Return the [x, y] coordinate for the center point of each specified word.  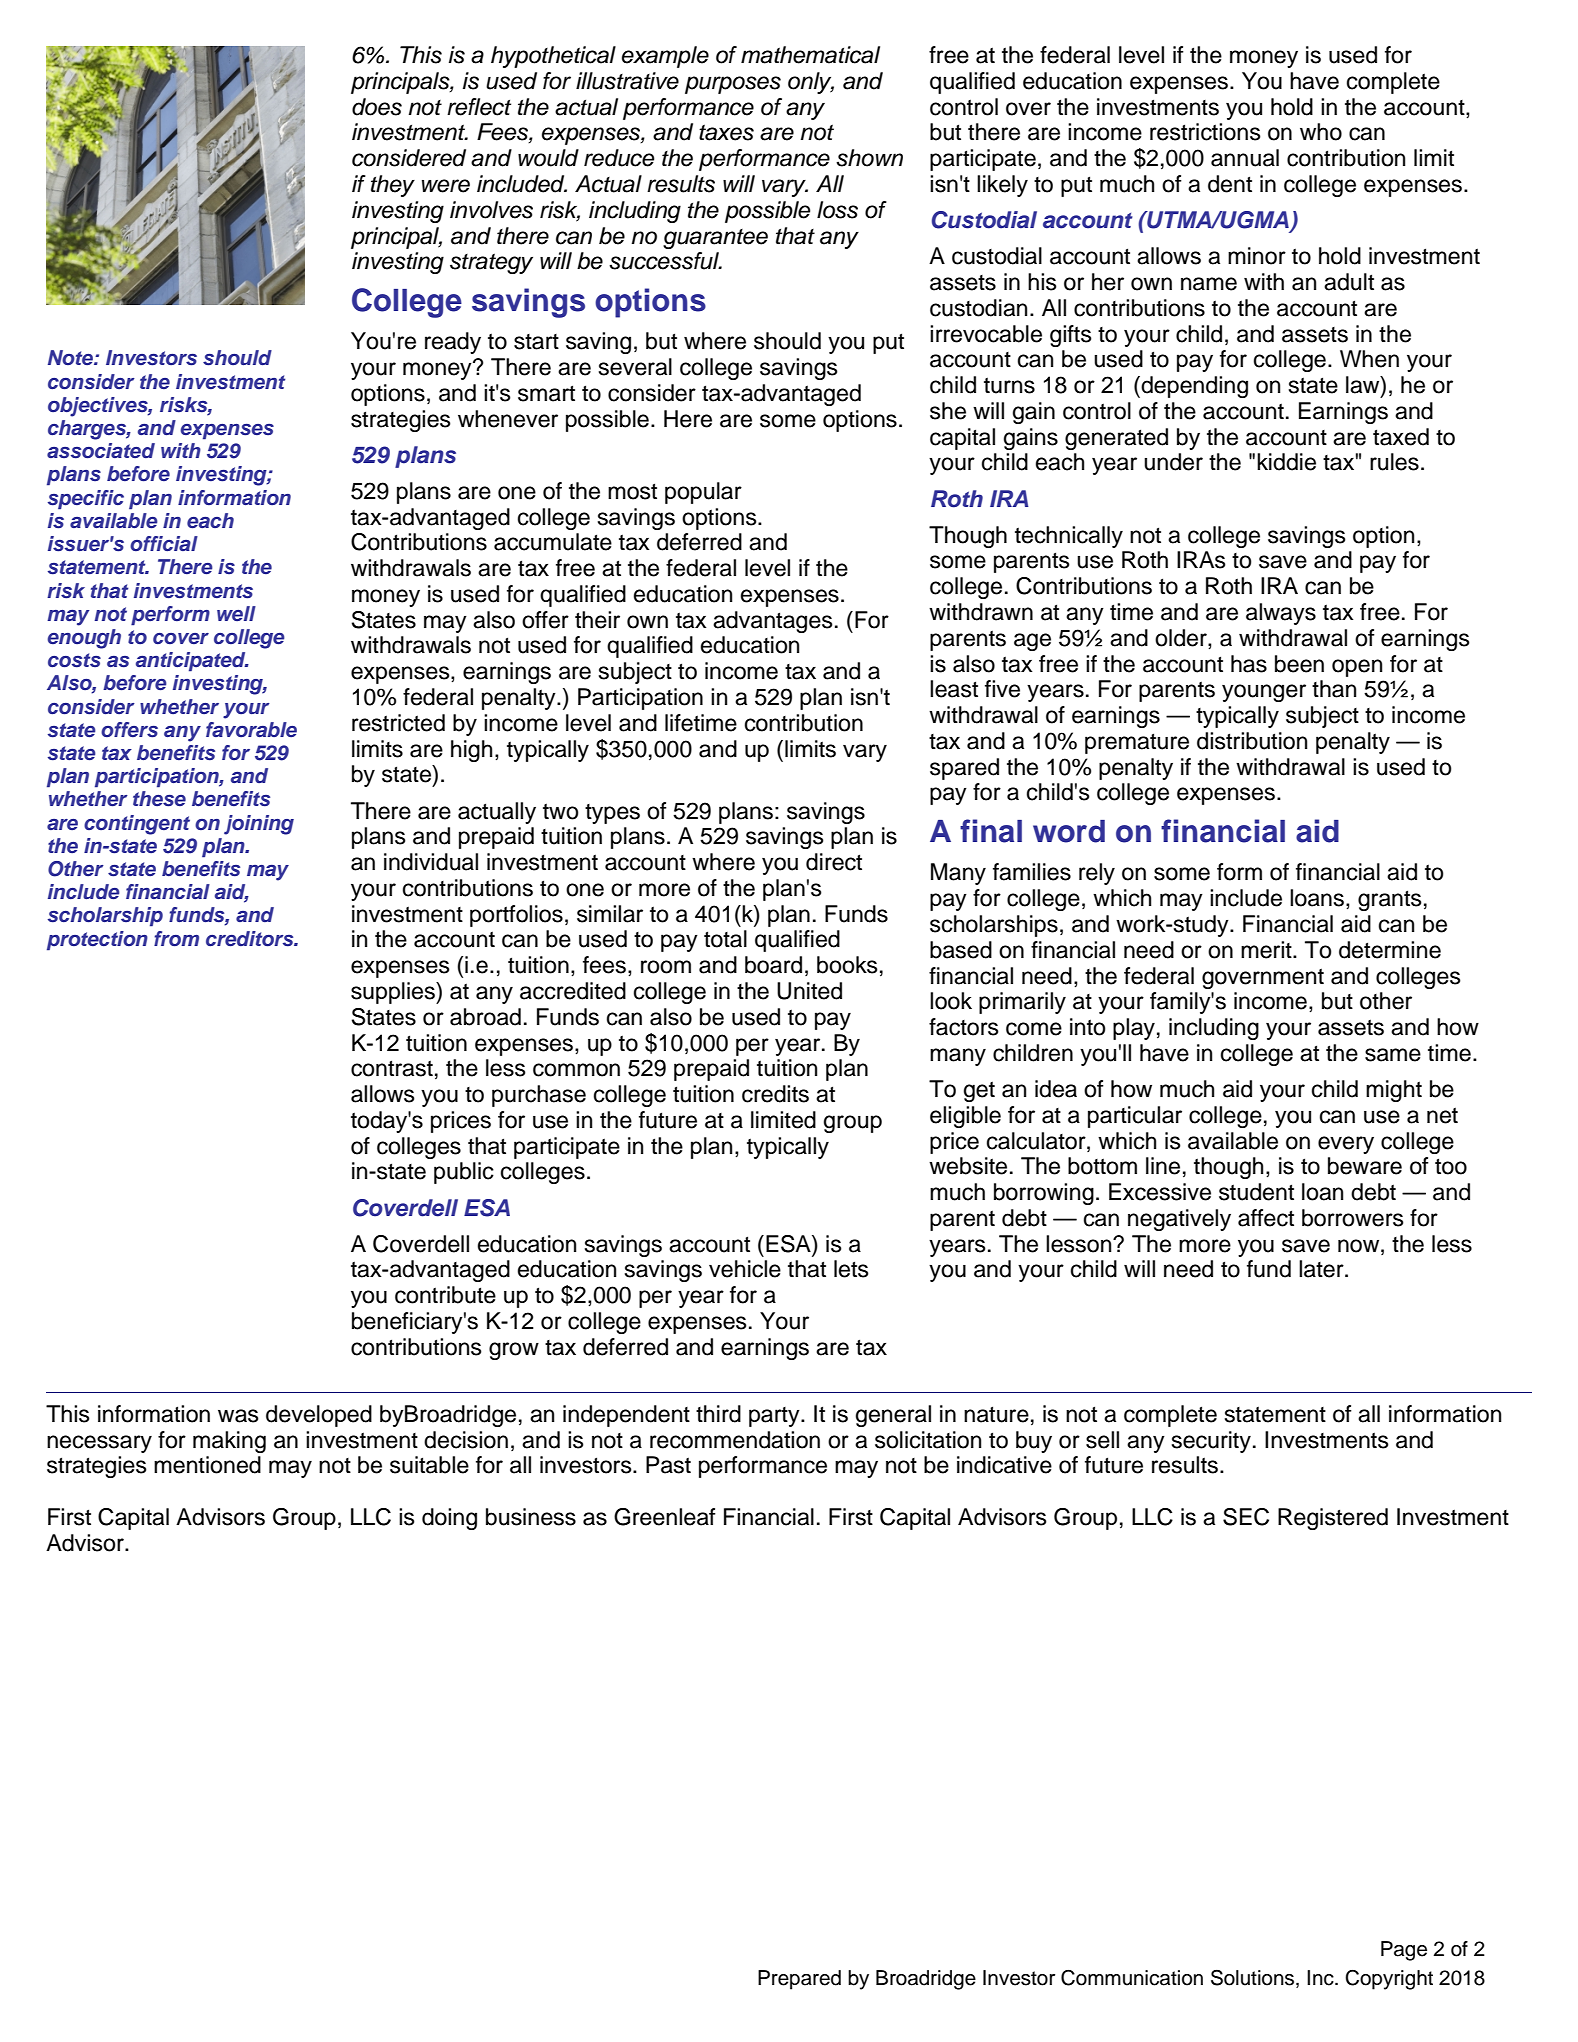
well [236, 613]
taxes [726, 132]
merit [1267, 950]
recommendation [735, 1440]
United [809, 991]
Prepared [799, 1980]
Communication [1132, 1978]
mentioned [207, 1465]
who [1321, 132]
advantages [773, 622]
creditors [251, 939]
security [1211, 1442]
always [1281, 614]
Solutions [1254, 1977]
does [377, 107]
